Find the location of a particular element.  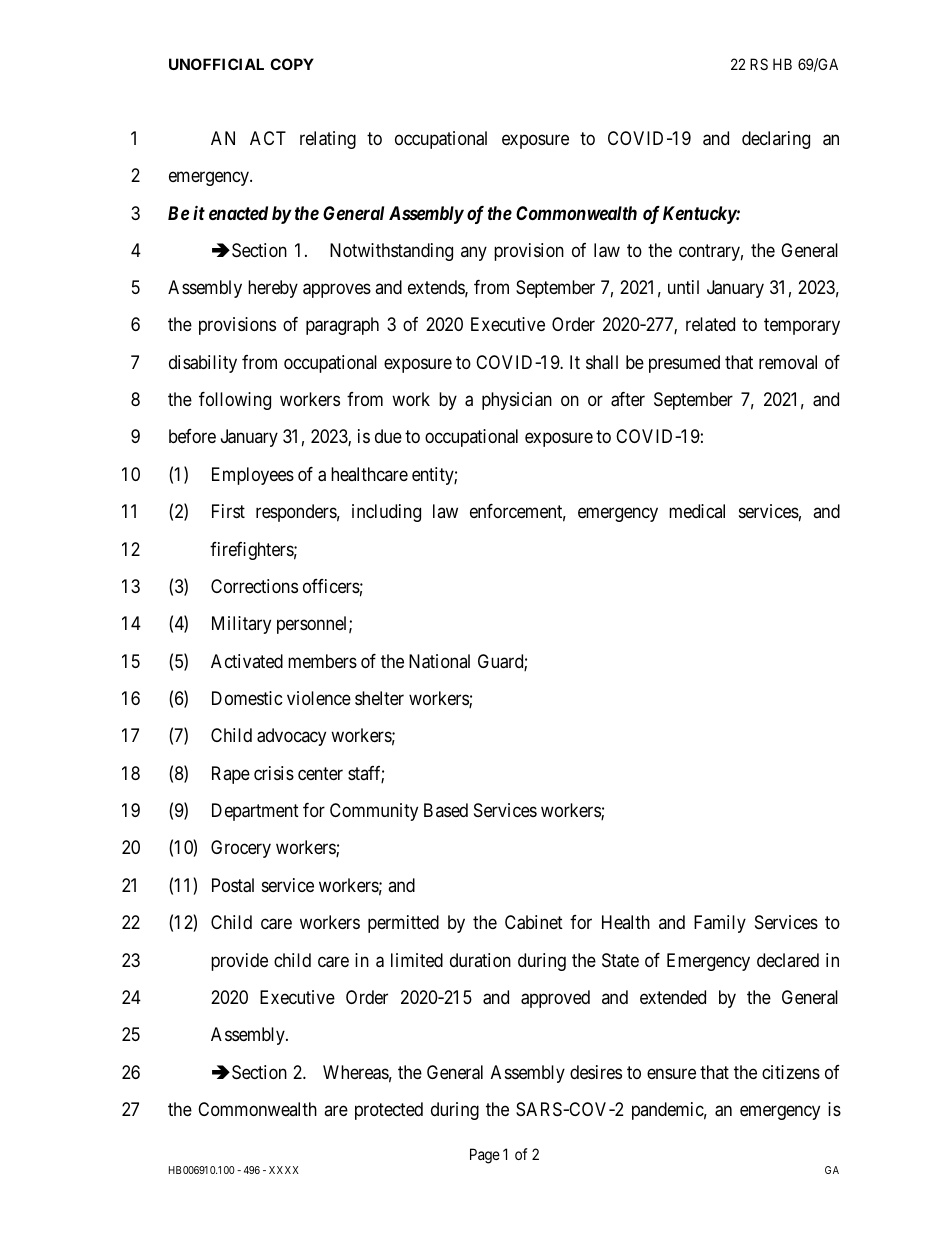

XXXX is located at coordinates (284, 1170).
